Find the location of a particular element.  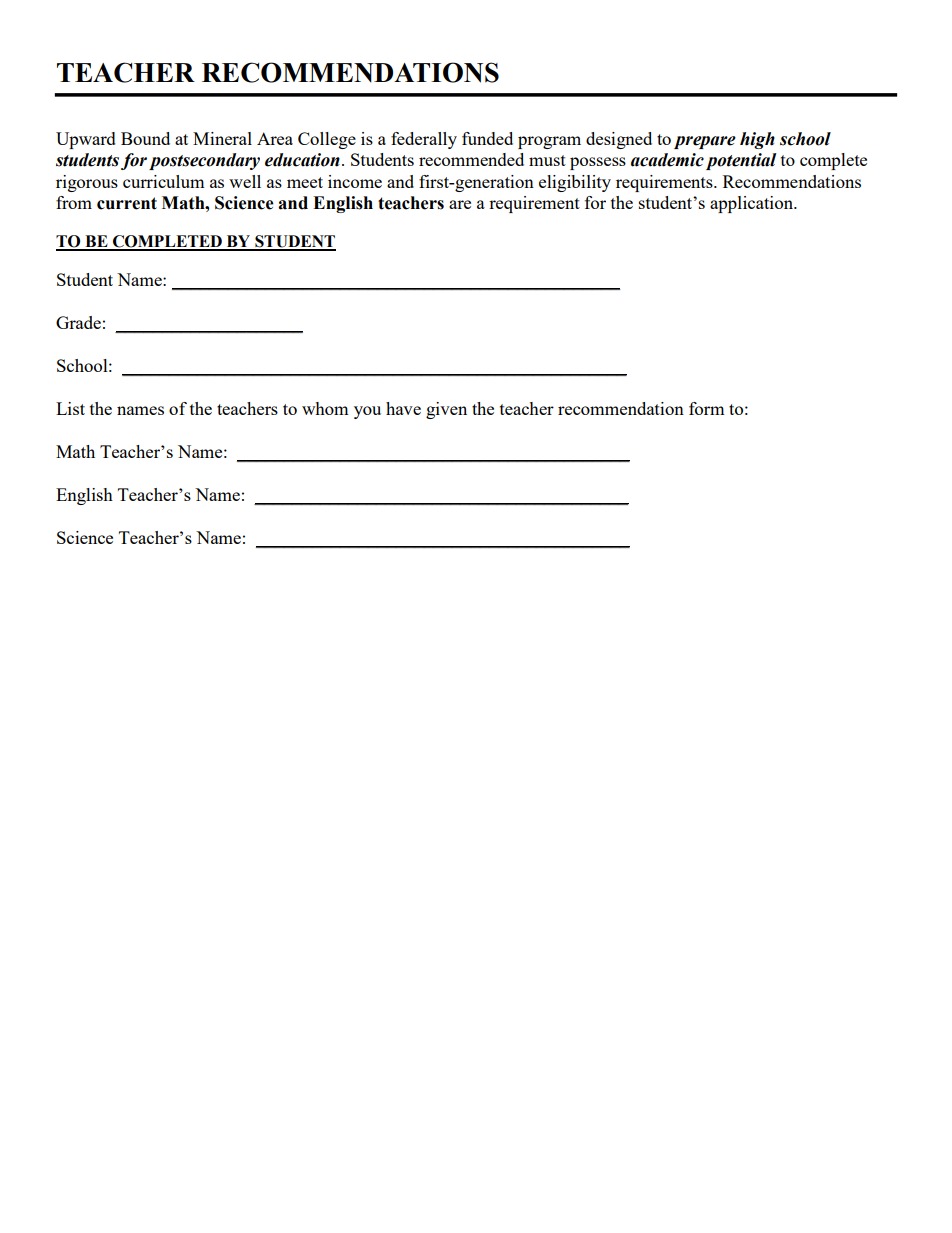

eligibility is located at coordinates (575, 183).
